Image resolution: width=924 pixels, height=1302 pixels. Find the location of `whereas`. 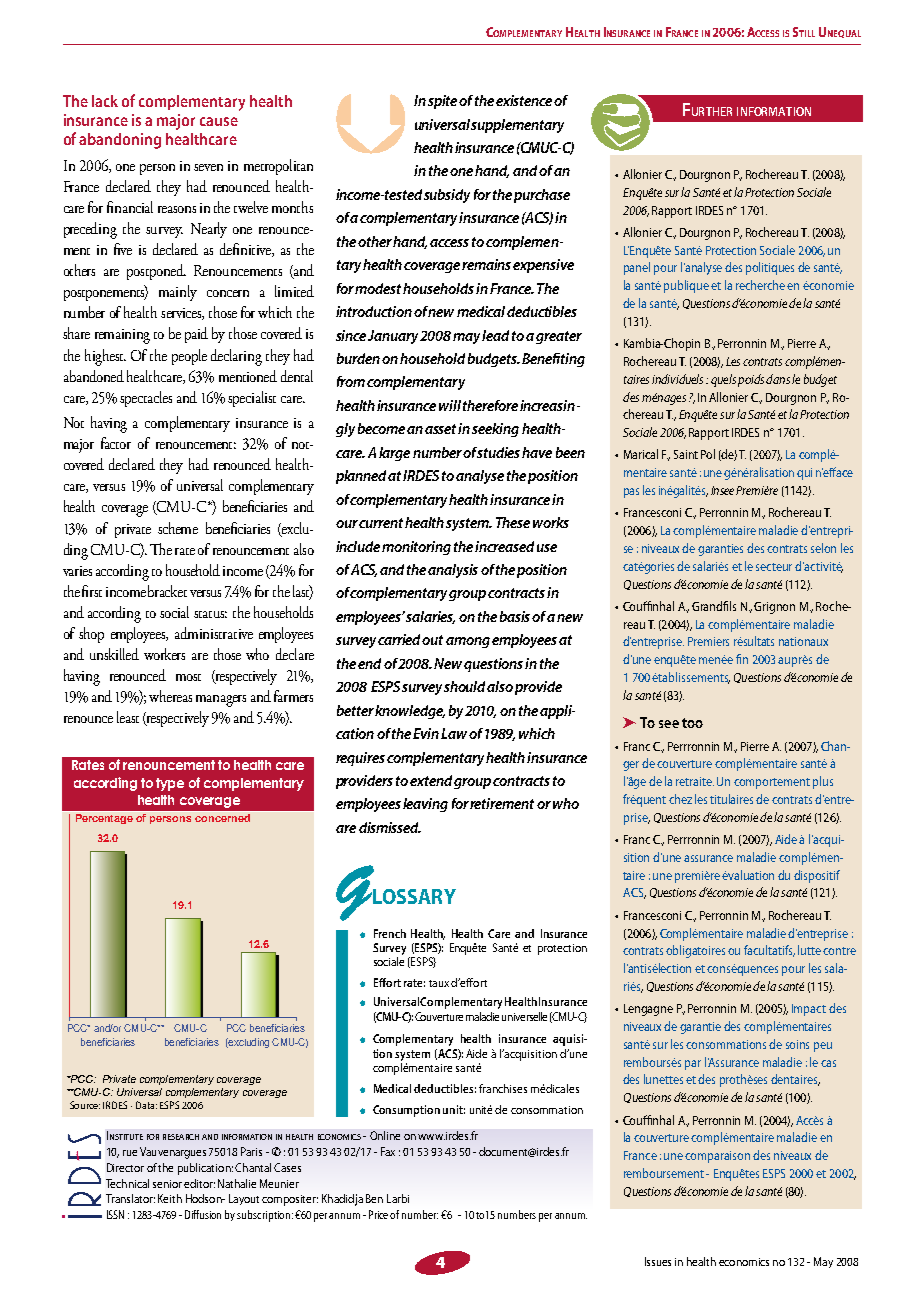

whereas is located at coordinates (170, 696).
